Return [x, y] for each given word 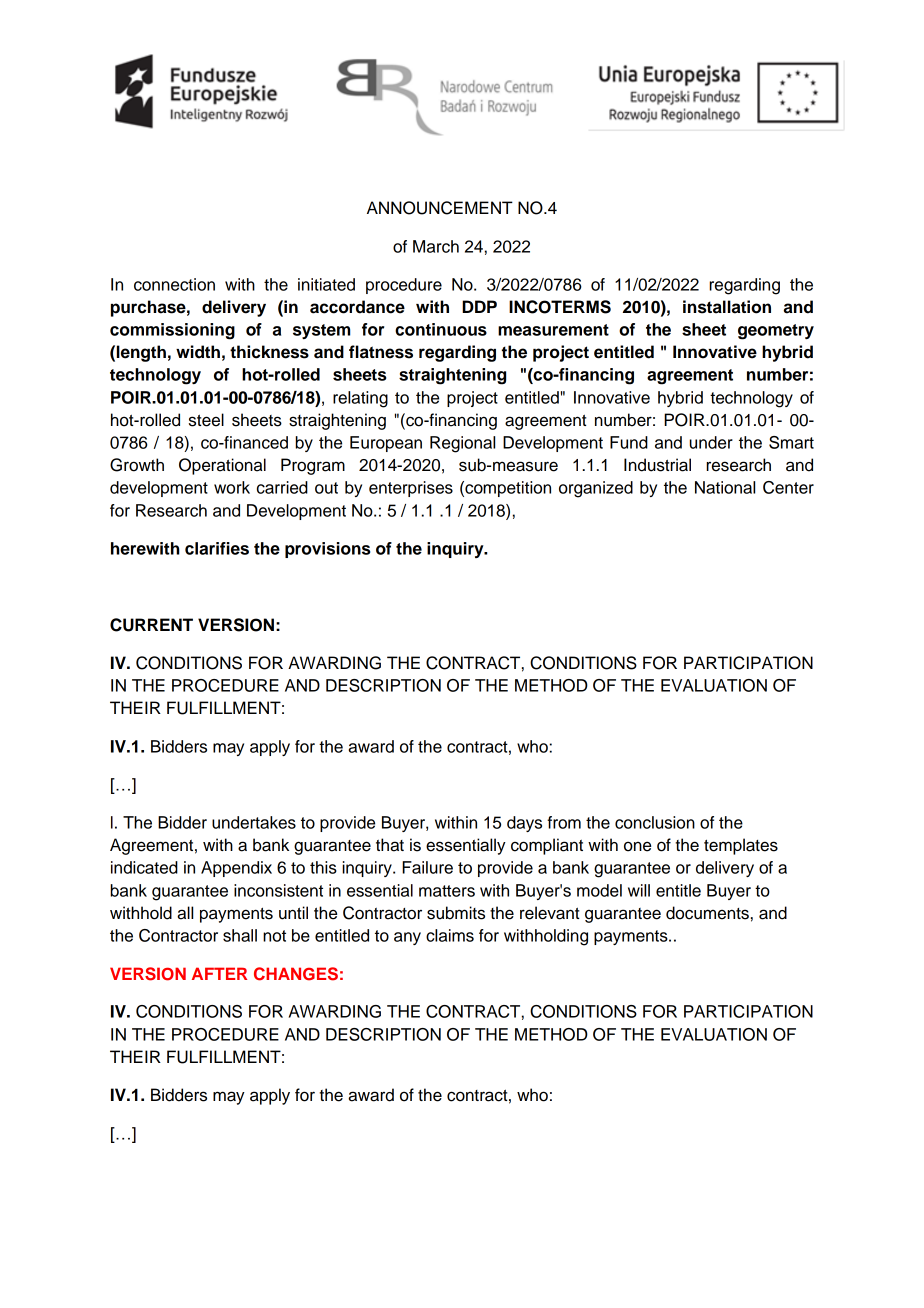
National [725, 487]
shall [240, 935]
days [524, 824]
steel [206, 420]
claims [450, 935]
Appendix [236, 869]
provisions [327, 550]
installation [727, 307]
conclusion [655, 822]
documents [707, 913]
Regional [462, 444]
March [436, 246]
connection [174, 284]
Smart [791, 442]
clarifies [217, 548]
